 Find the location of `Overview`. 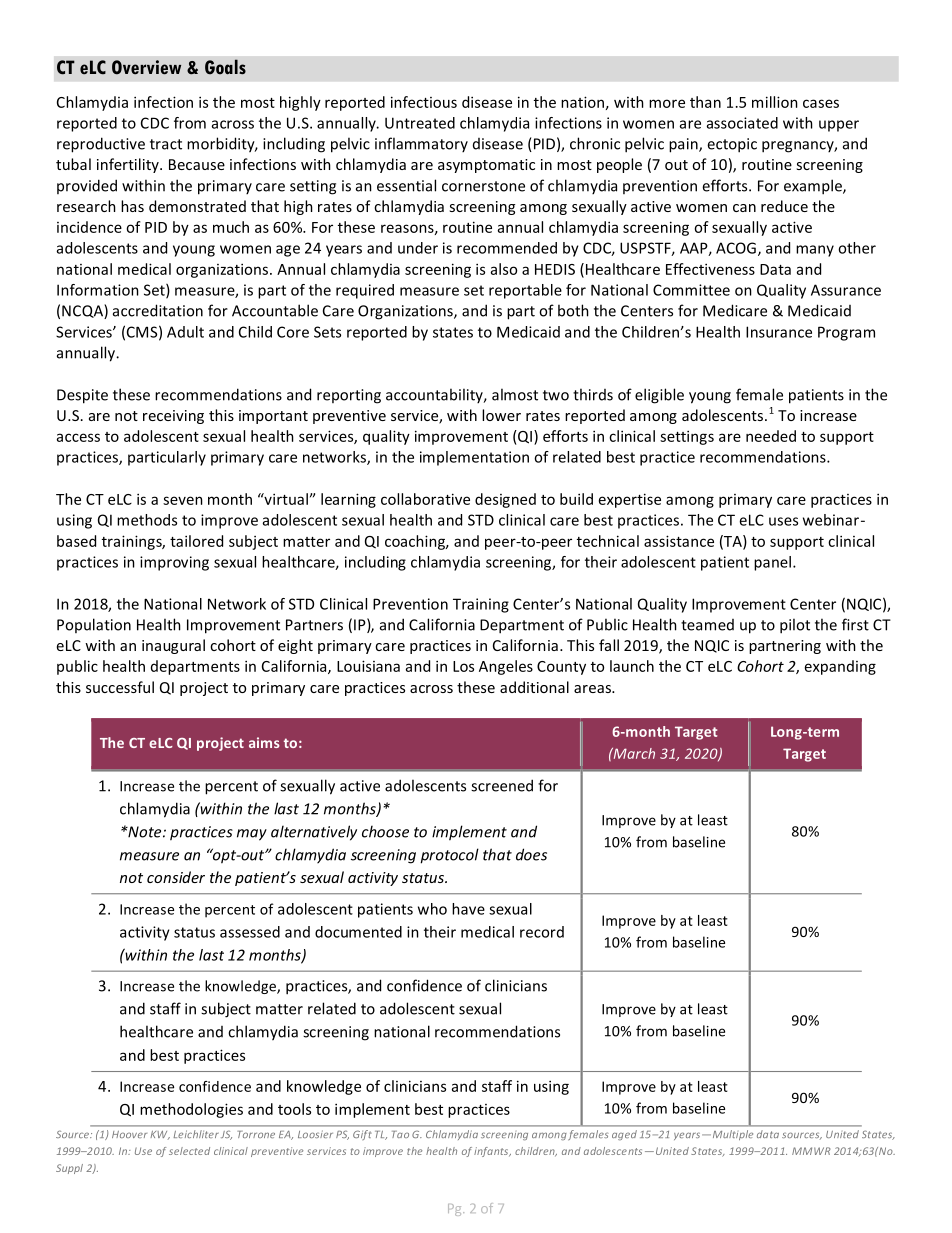

Overview is located at coordinates (146, 67).
